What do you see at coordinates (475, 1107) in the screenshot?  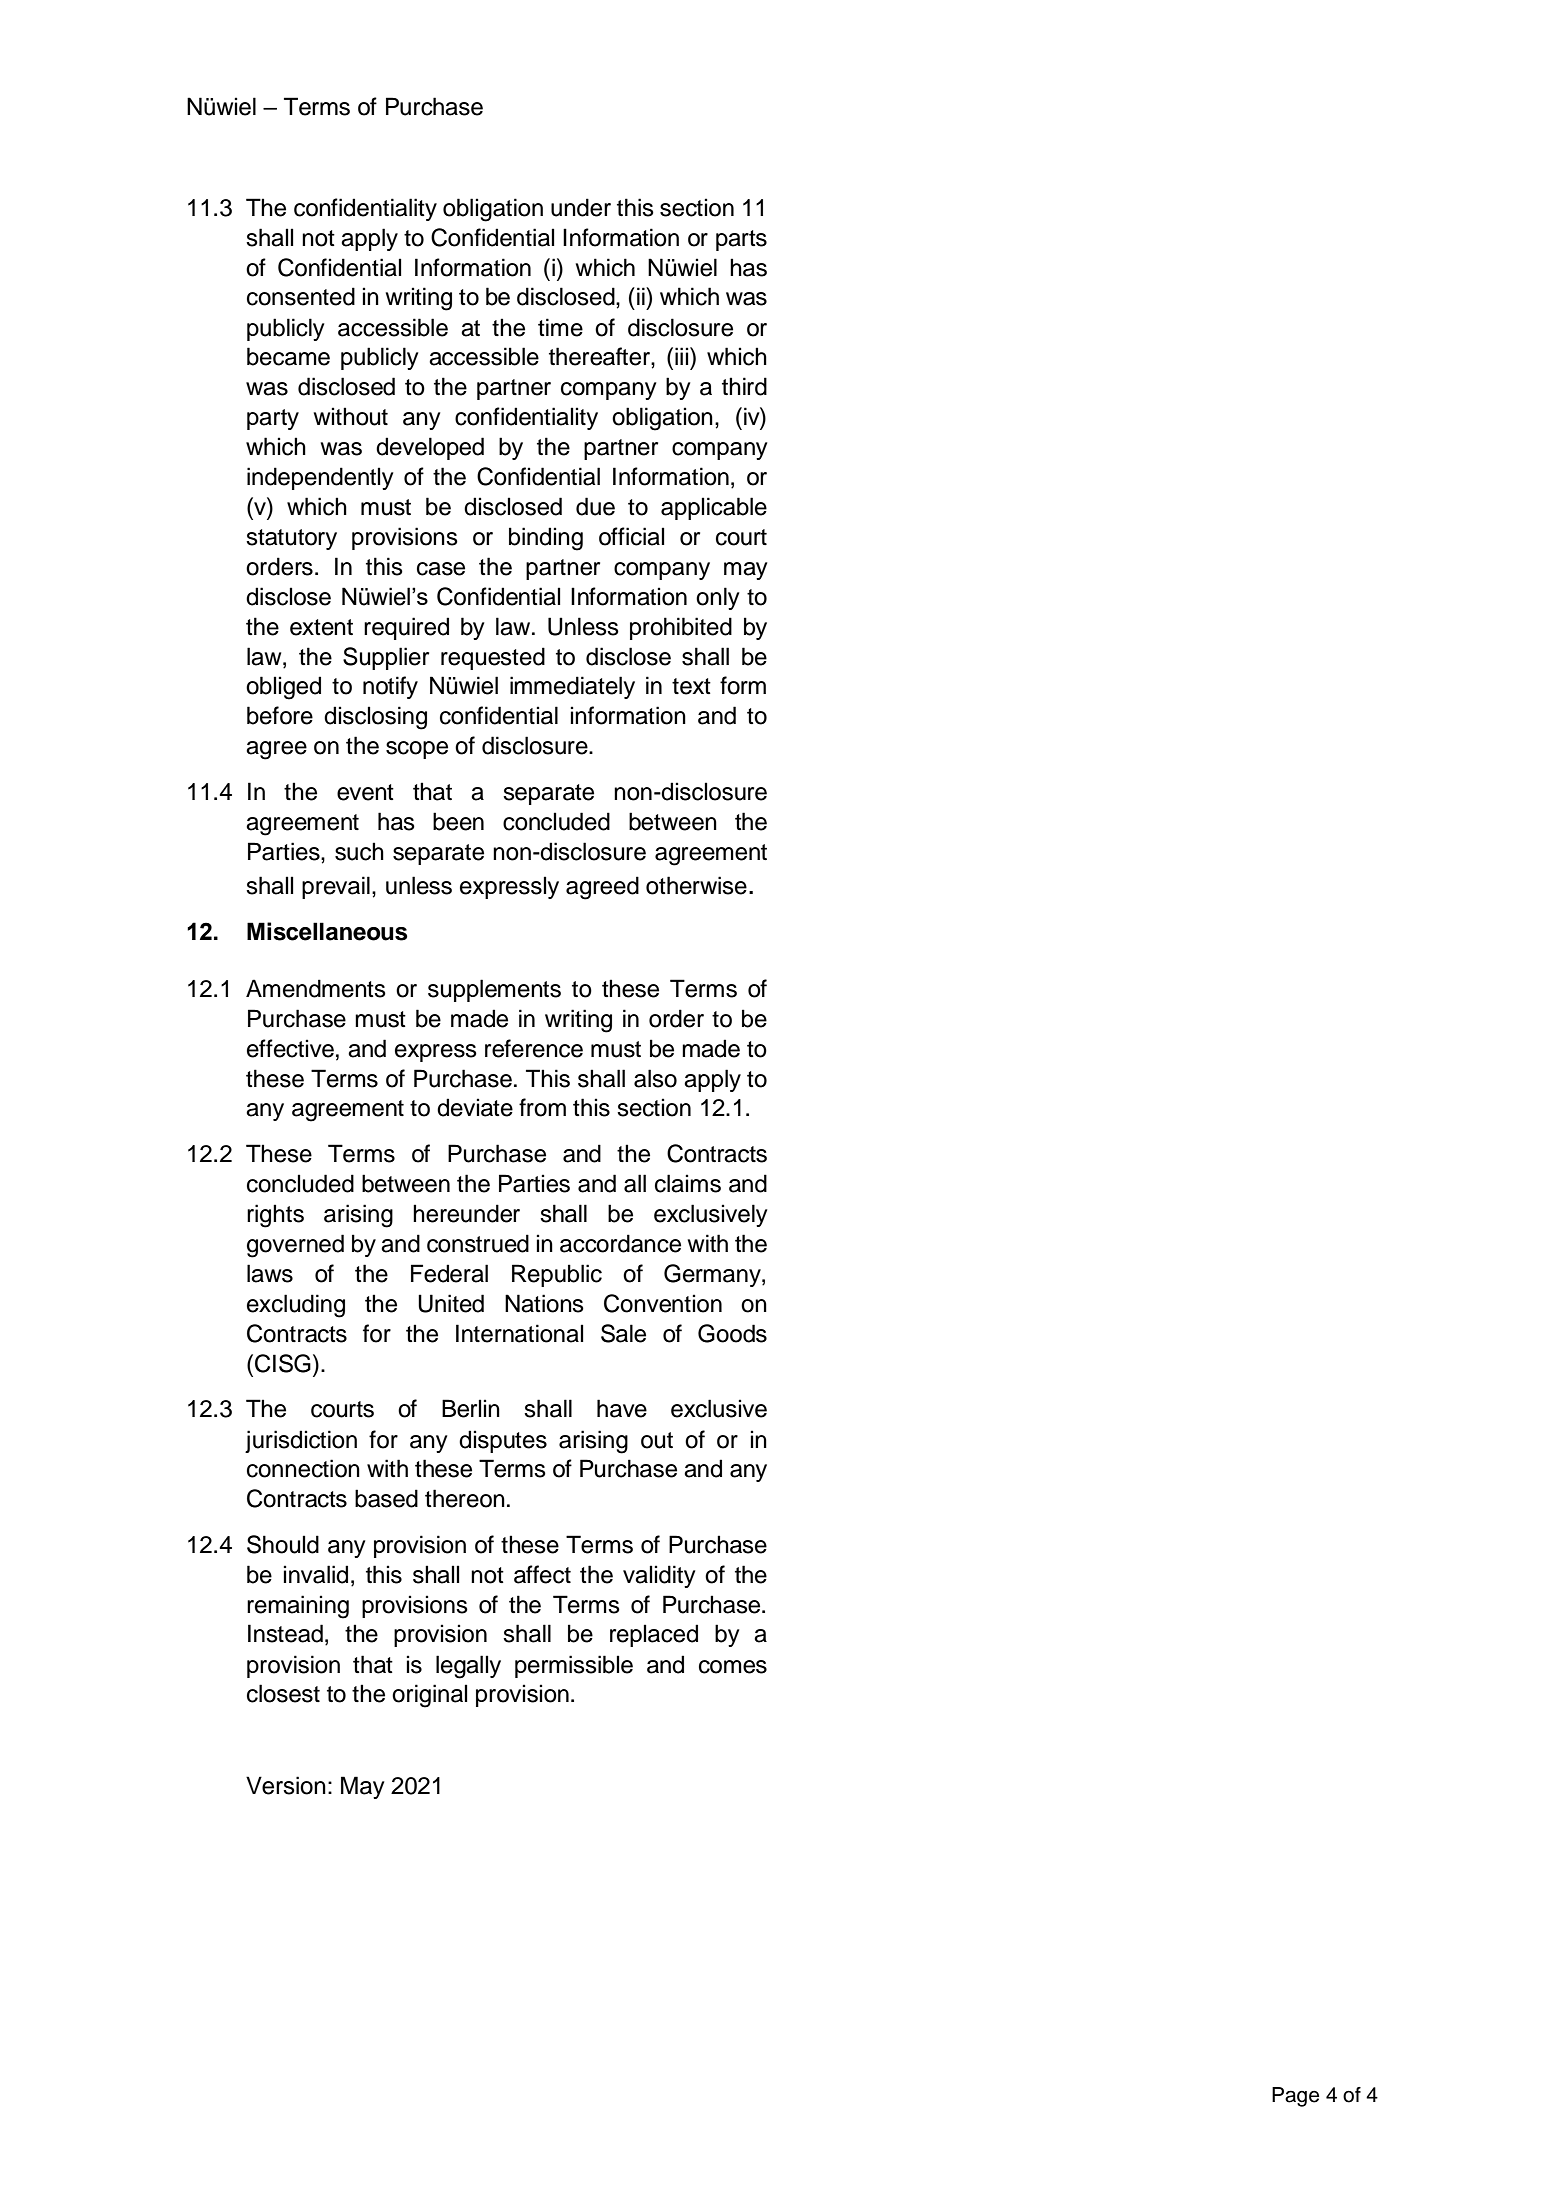 I see `deviate` at bounding box center [475, 1107].
